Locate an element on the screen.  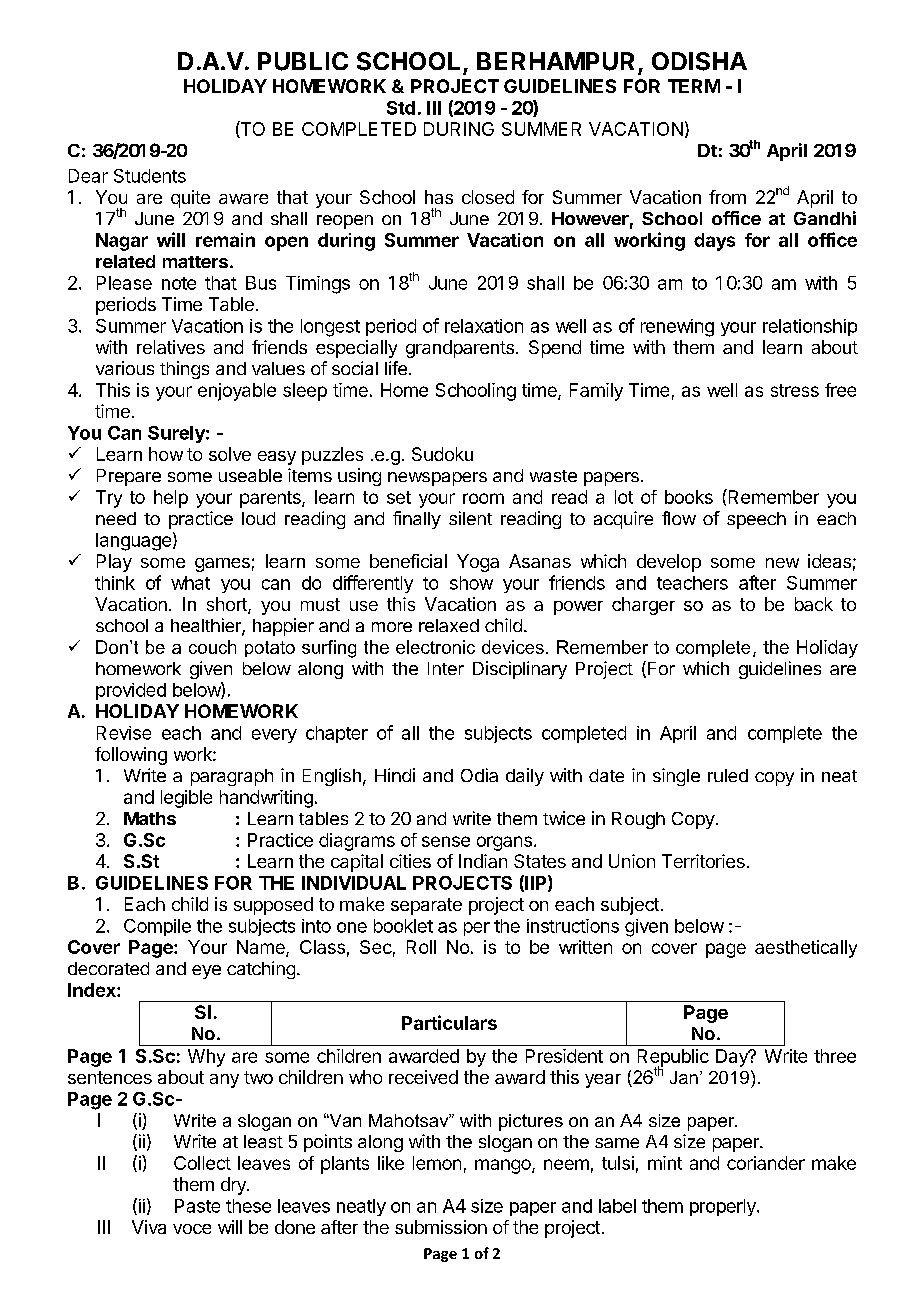
Paste is located at coordinates (197, 1206).
